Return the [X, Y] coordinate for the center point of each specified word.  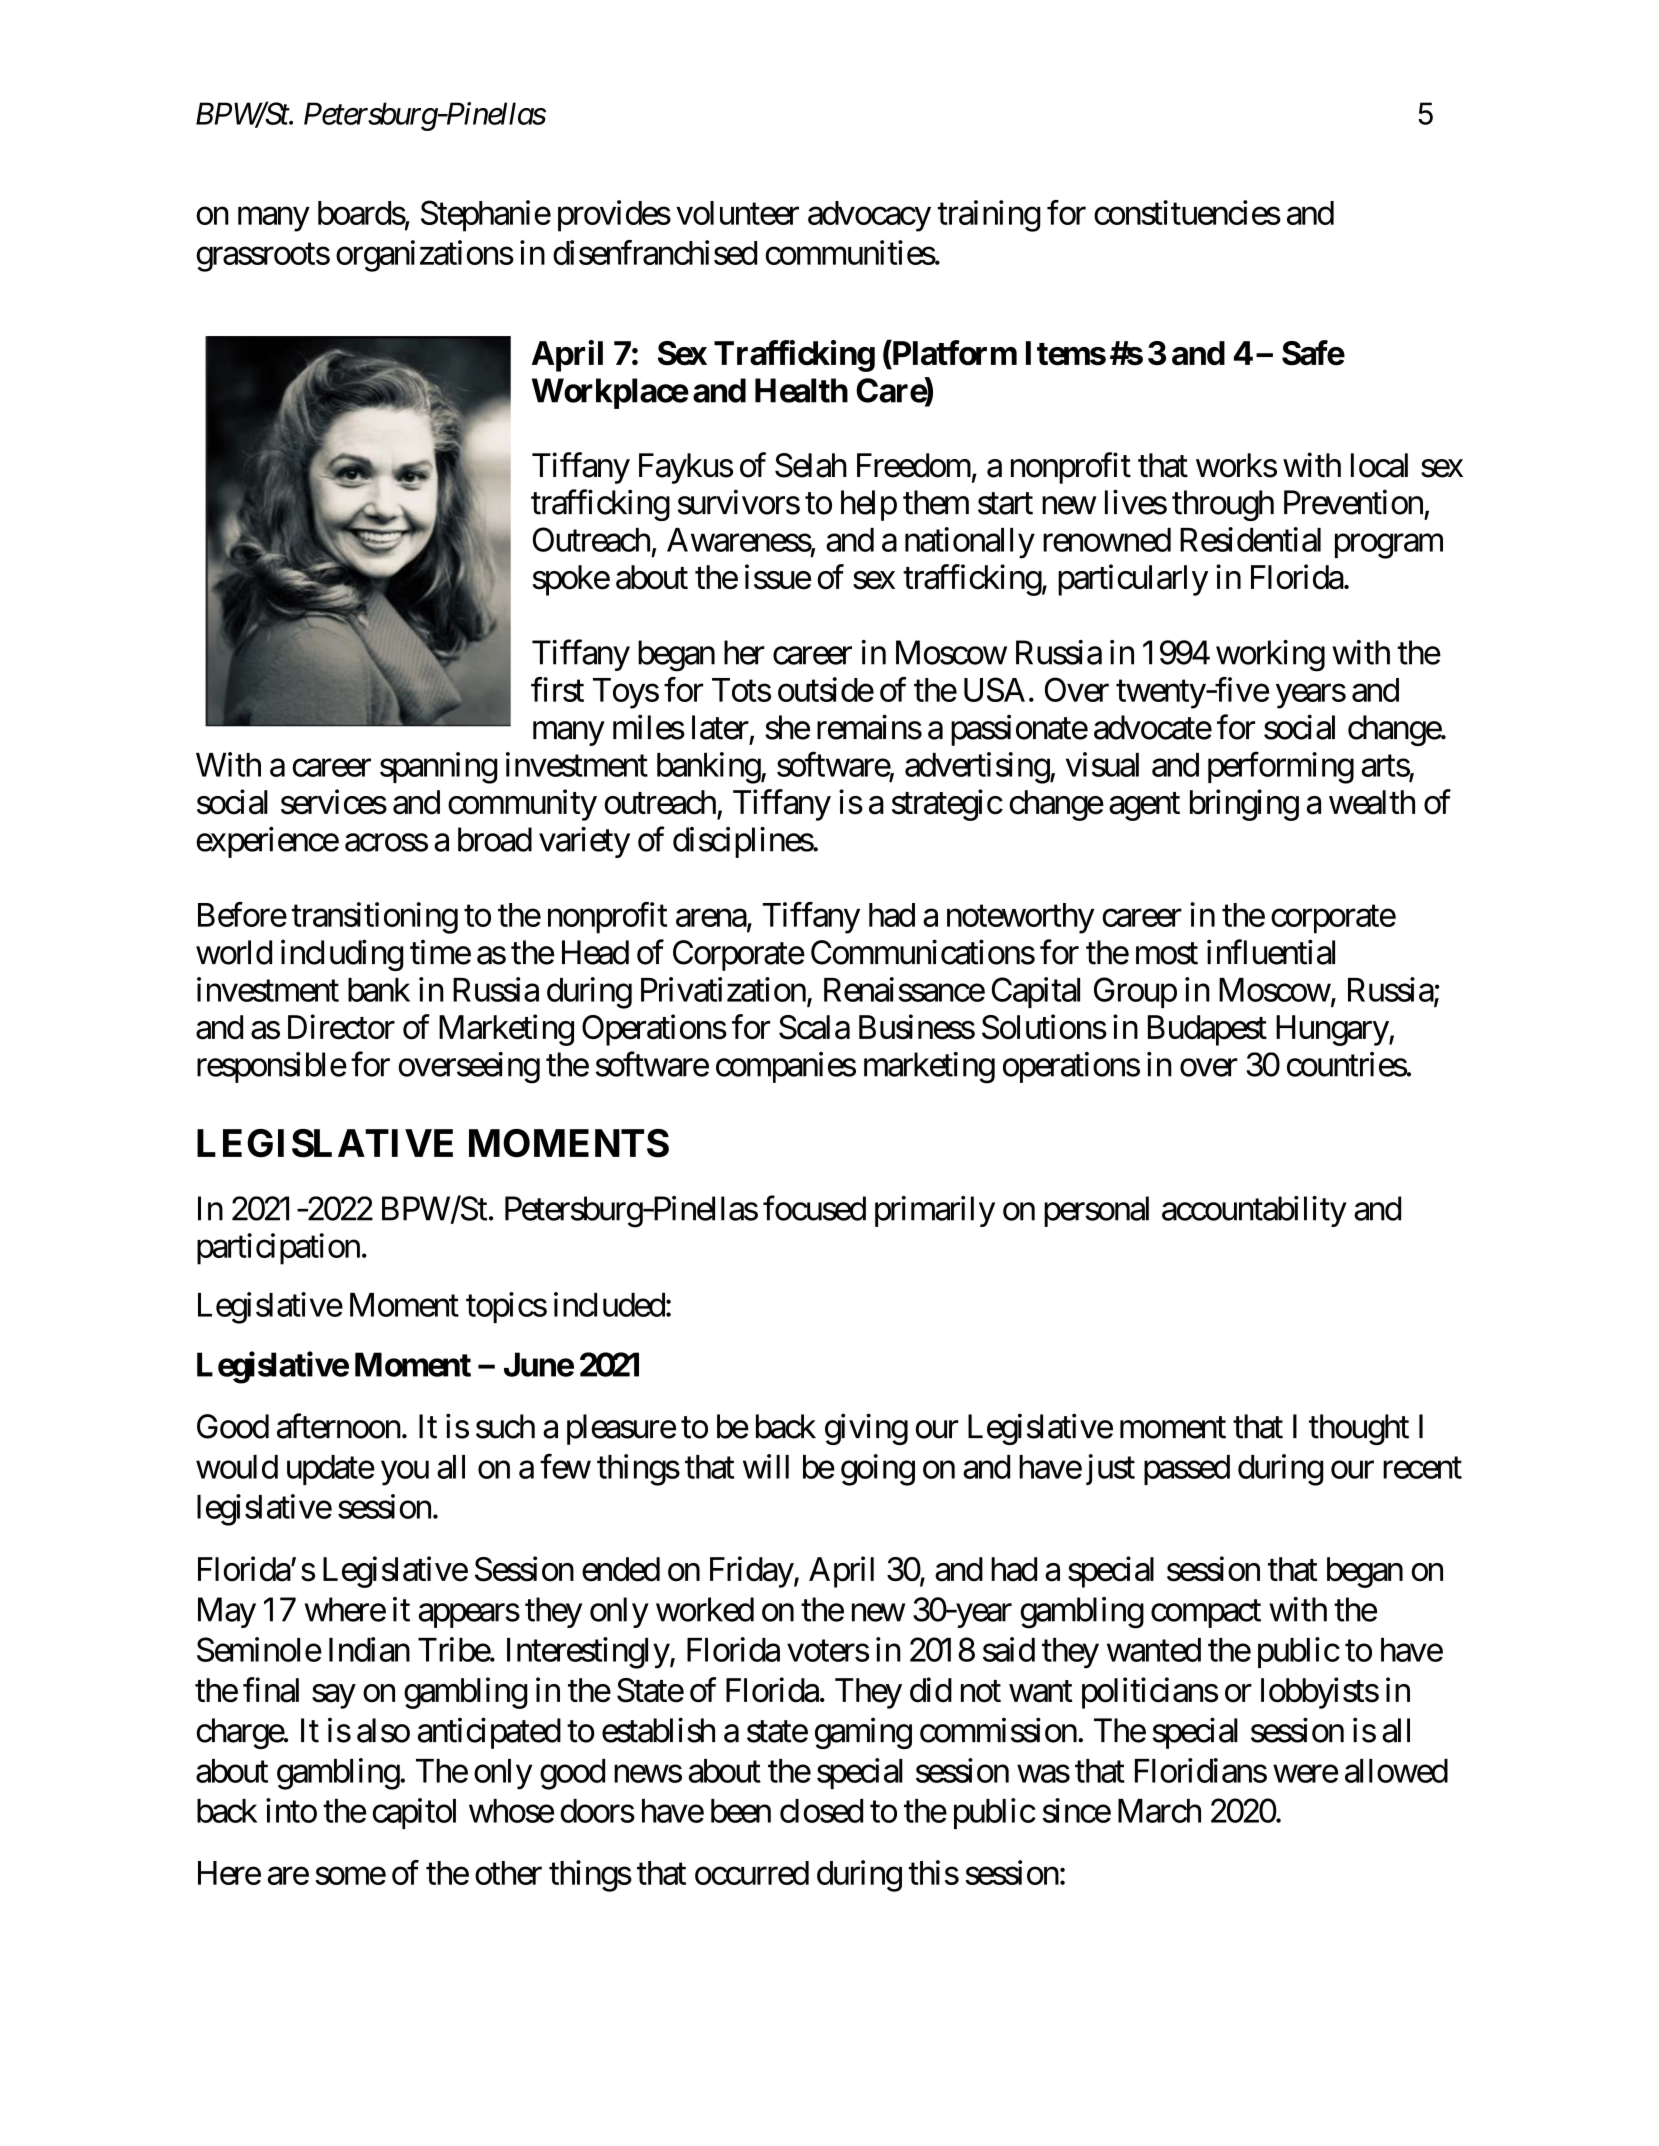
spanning [438, 768]
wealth [1372, 802]
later [720, 727]
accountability [1254, 1211]
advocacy [869, 216]
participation [278, 1249]
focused [814, 1208]
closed [821, 1811]
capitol [414, 1813]
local [1379, 465]
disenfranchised [655, 252]
